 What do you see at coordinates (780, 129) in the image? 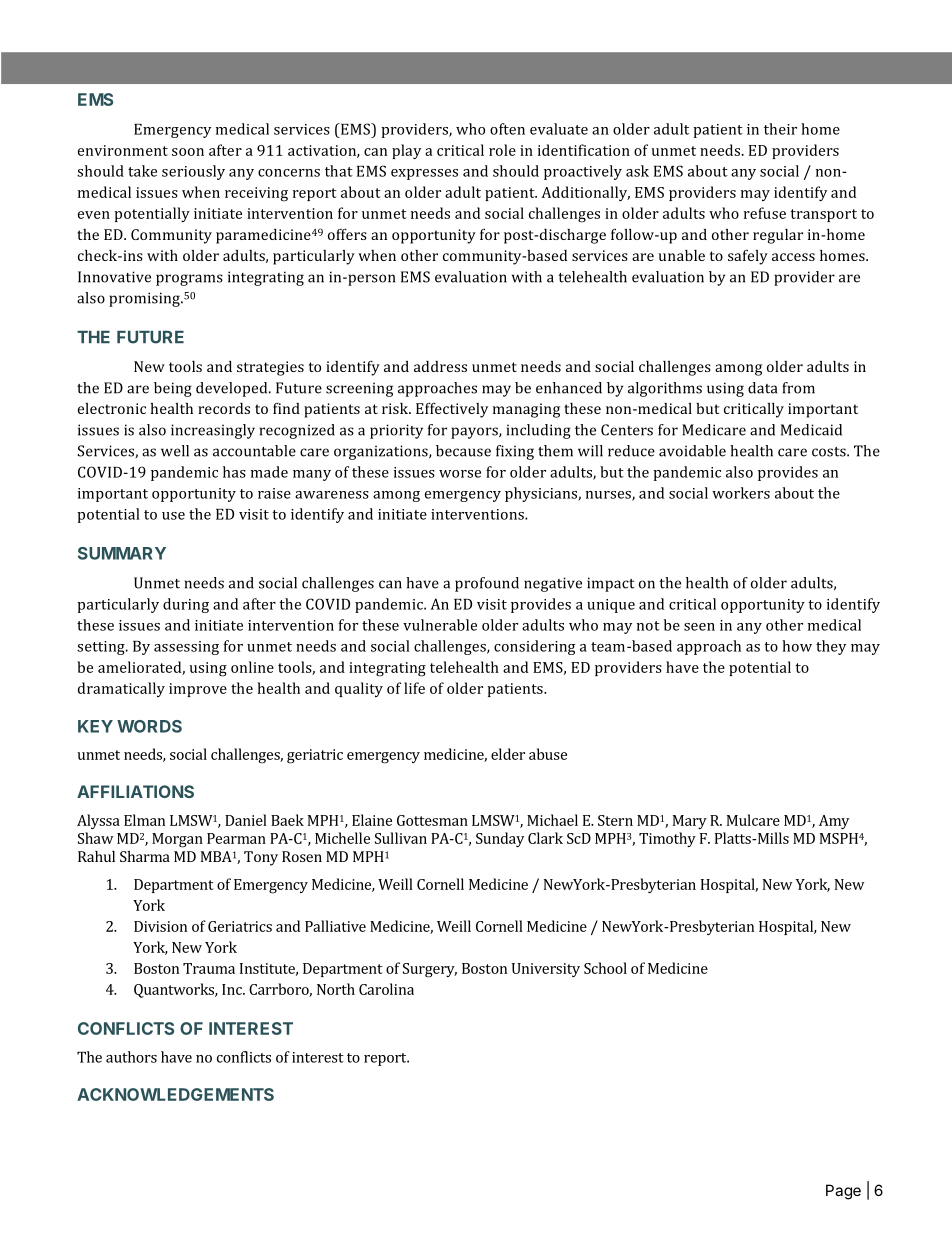
I see `their` at bounding box center [780, 129].
